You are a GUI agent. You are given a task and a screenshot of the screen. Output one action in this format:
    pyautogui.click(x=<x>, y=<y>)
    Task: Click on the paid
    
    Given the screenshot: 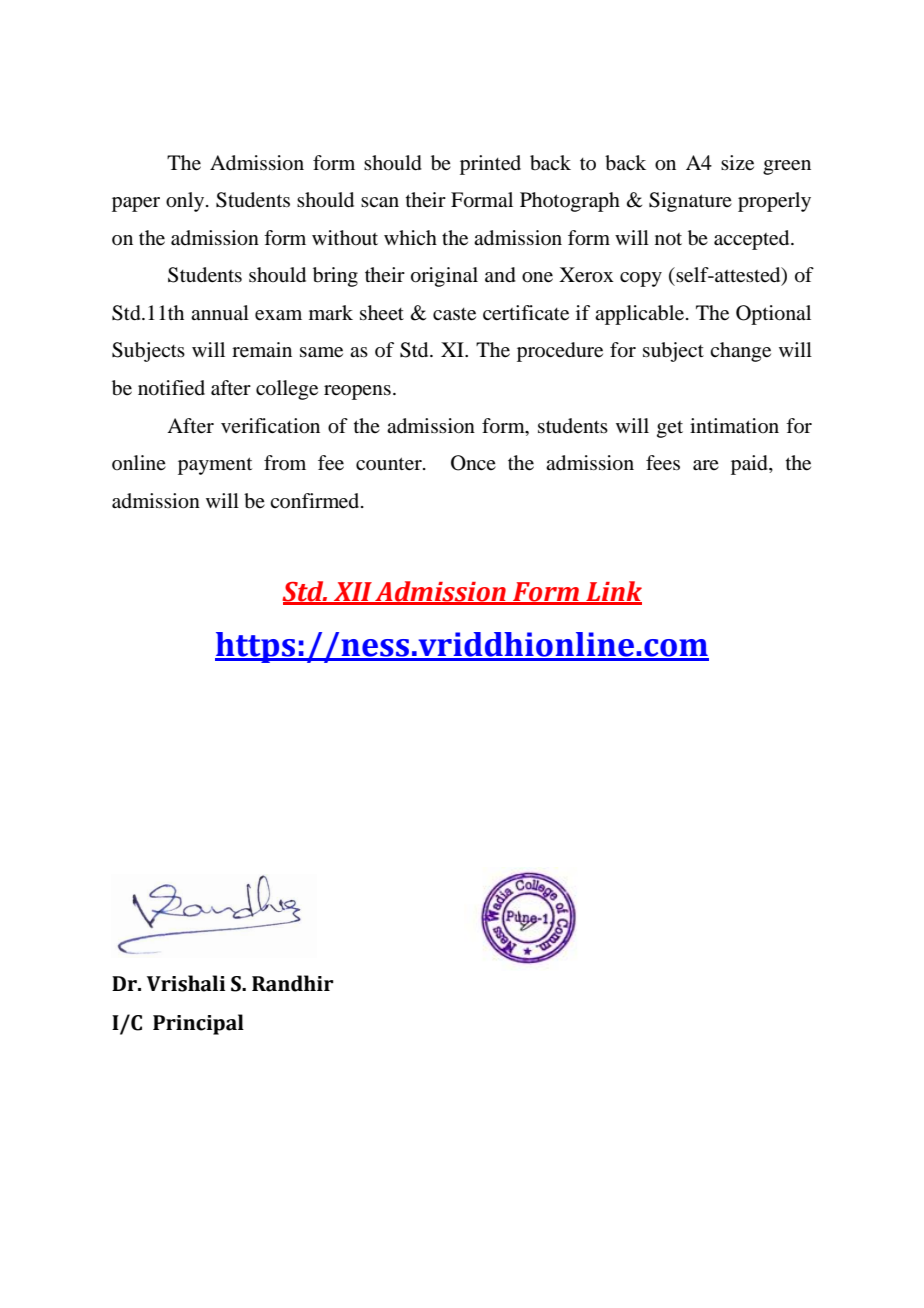 What is the action you would take?
    pyautogui.click(x=750, y=465)
